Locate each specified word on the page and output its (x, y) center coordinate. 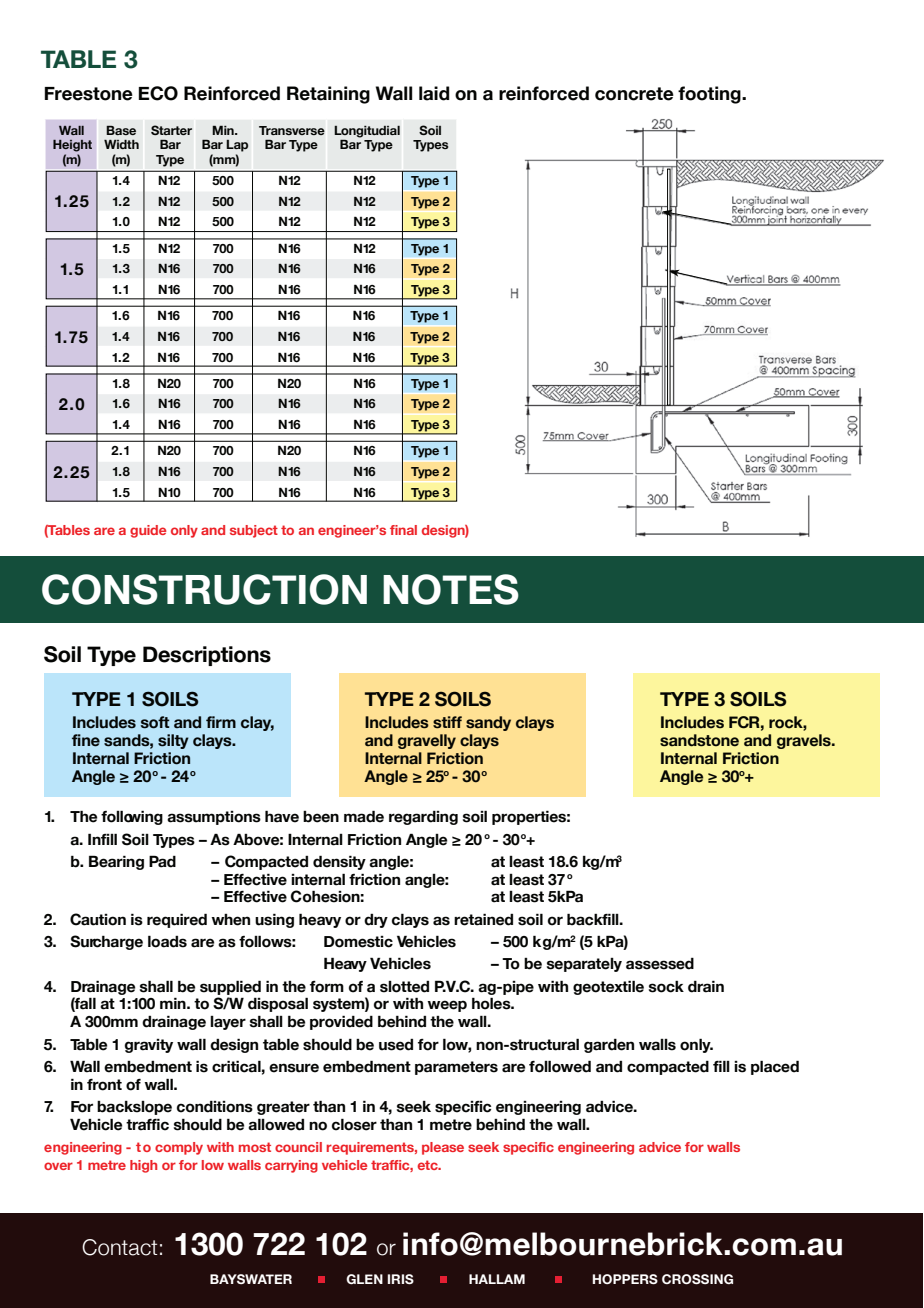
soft (155, 722)
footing (710, 95)
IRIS (401, 1279)
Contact (119, 1247)
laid (434, 93)
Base (121, 130)
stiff (447, 722)
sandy (488, 723)
